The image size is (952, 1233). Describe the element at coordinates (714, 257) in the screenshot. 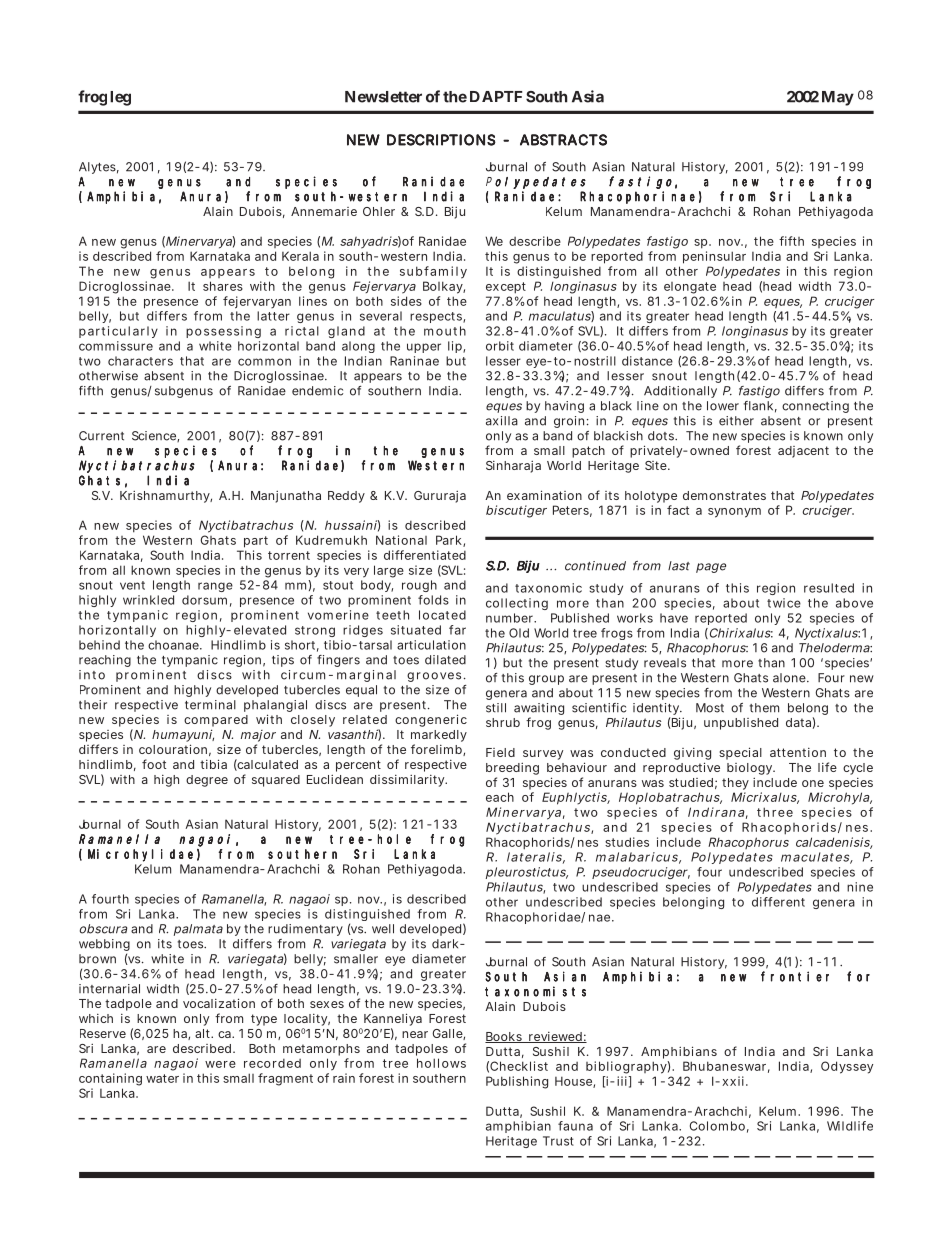

I see `peninsular` at that location.
